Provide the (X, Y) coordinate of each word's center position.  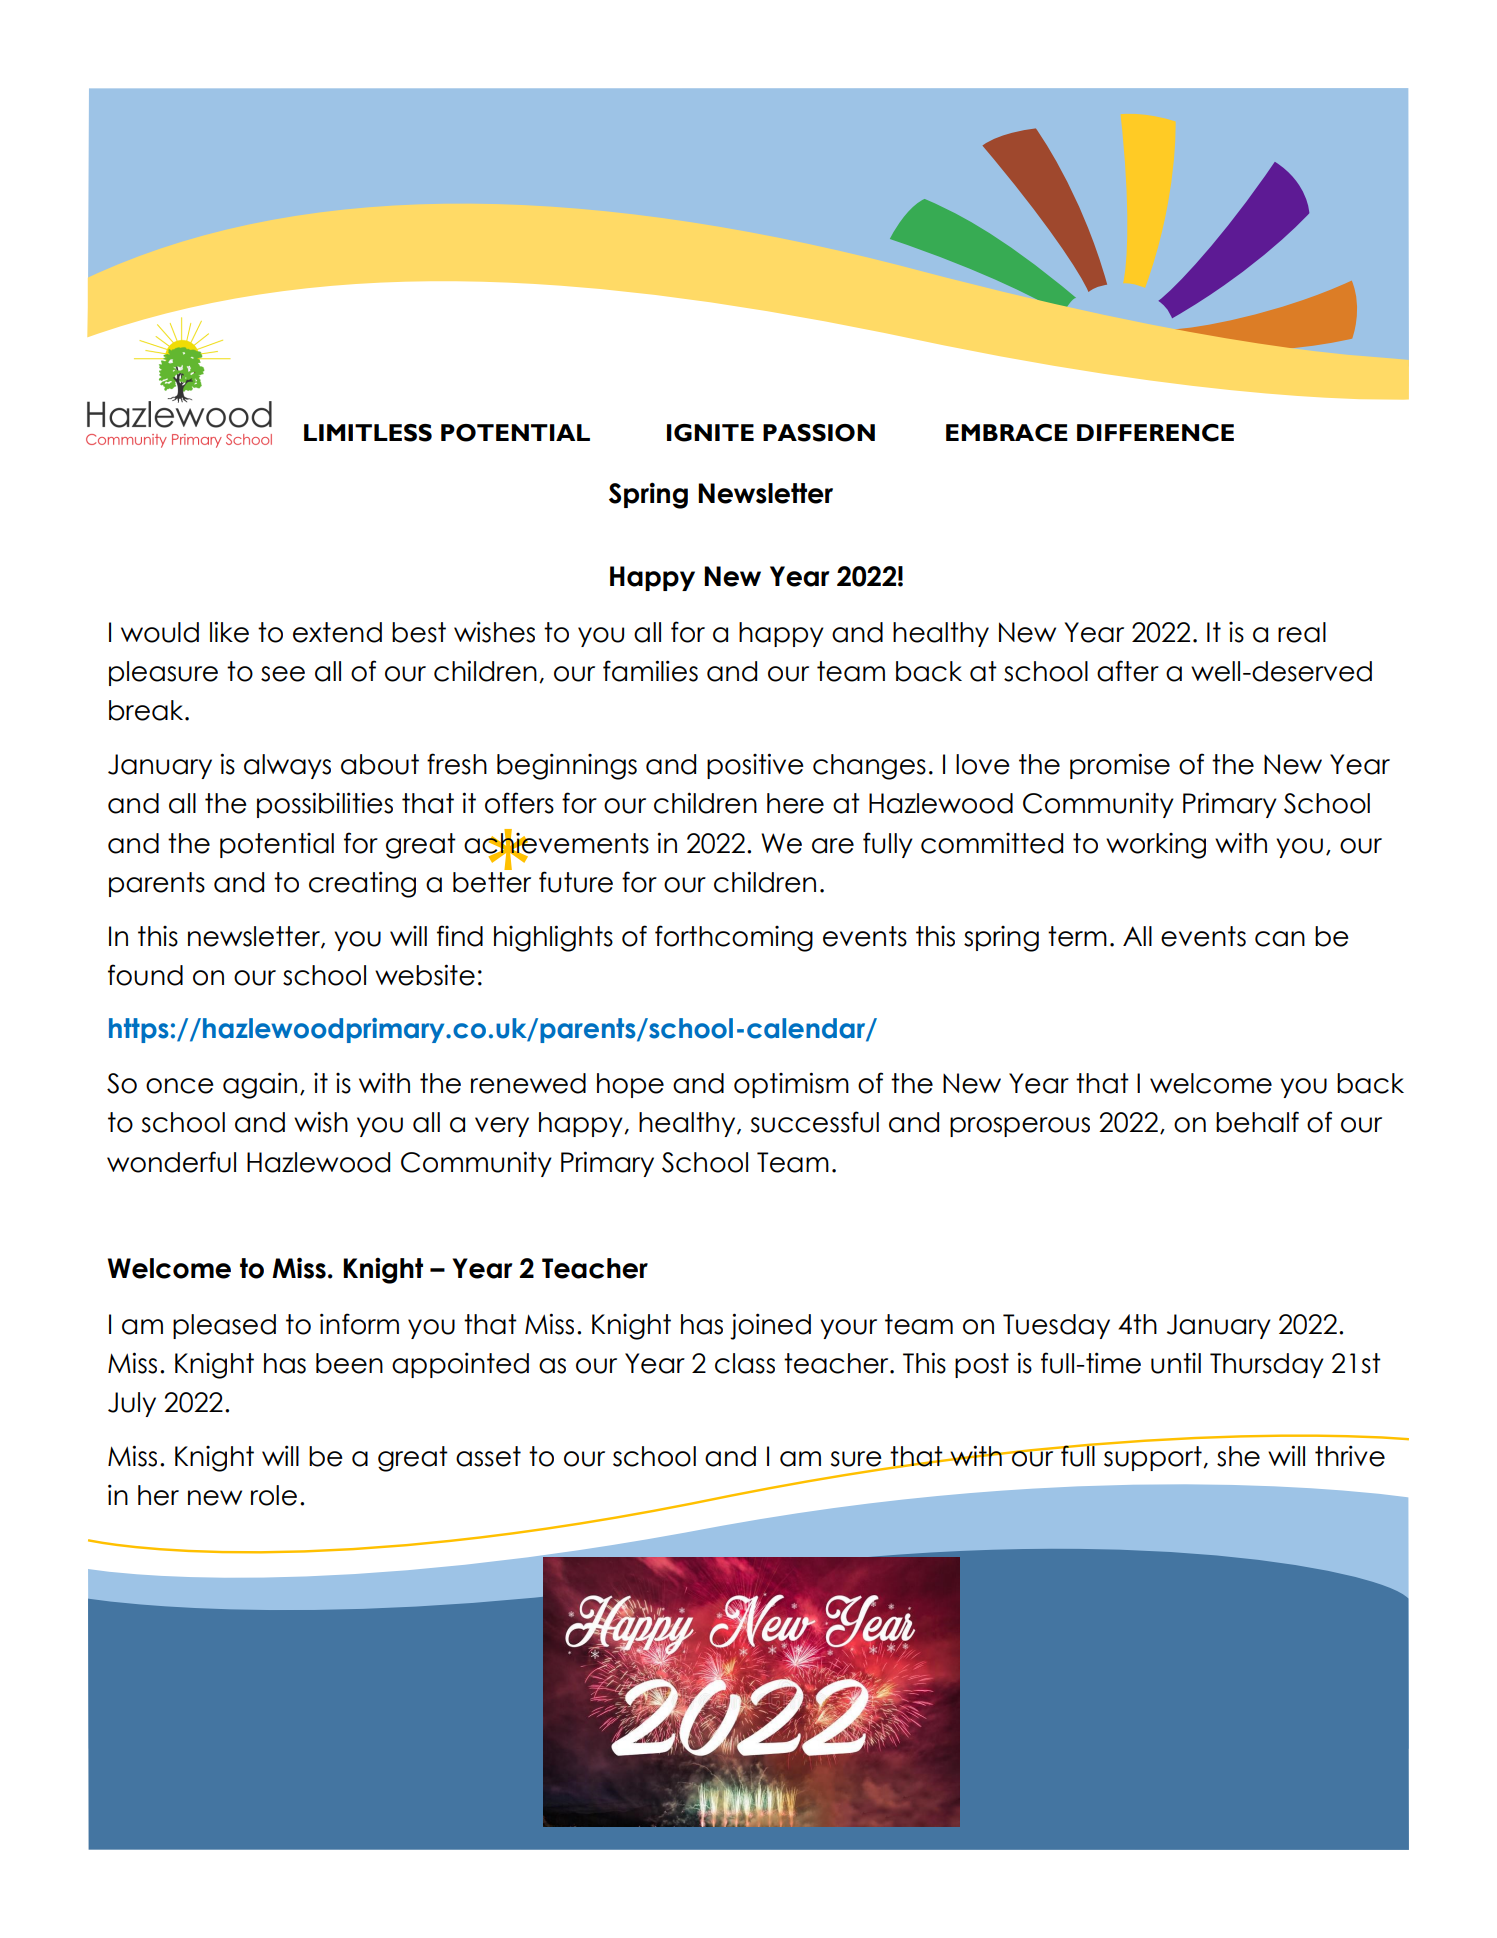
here (795, 803)
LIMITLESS (368, 433)
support (1153, 1457)
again (260, 1085)
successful (815, 1122)
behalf (1257, 1122)
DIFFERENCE (1155, 433)
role (274, 1495)
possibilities (325, 805)
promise (1120, 766)
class (745, 1363)
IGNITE (710, 433)
